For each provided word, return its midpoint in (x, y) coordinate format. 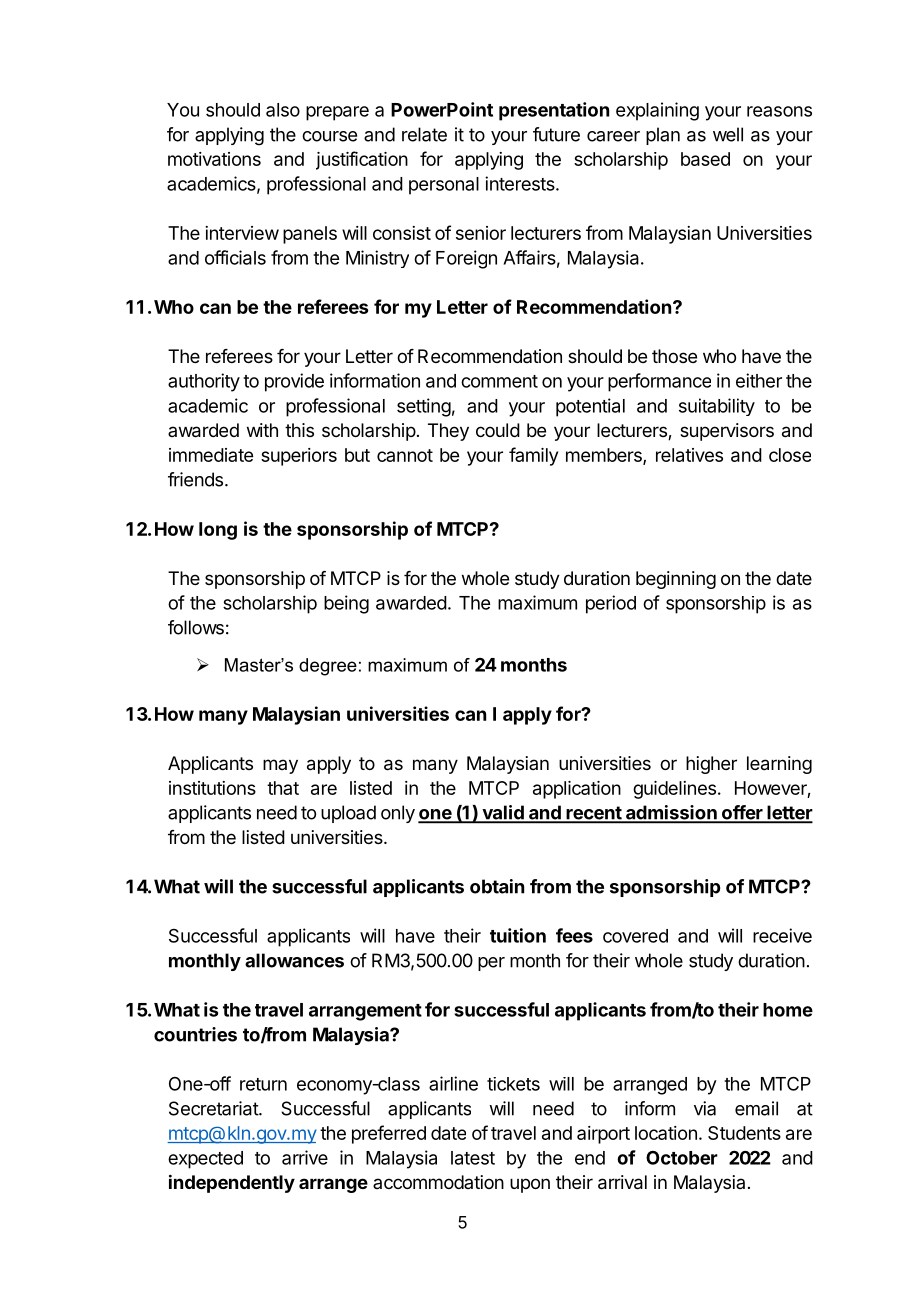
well (728, 134)
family (533, 456)
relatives (689, 455)
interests (521, 183)
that (283, 788)
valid (503, 813)
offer (742, 813)
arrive (305, 1157)
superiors (299, 457)
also (283, 110)
